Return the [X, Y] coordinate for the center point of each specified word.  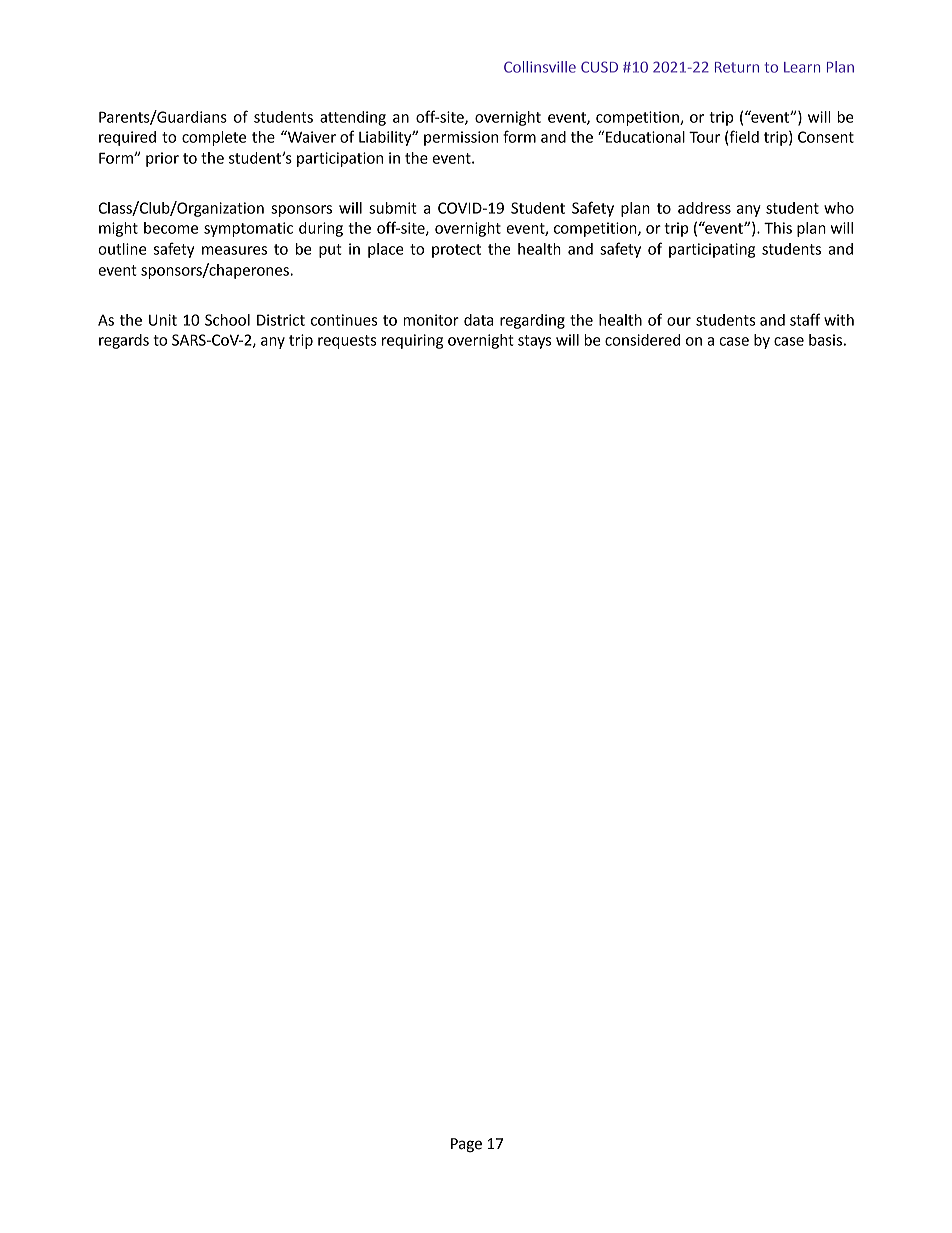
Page [466, 1145]
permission [461, 138]
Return [737, 67]
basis [825, 340]
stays [534, 342]
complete [214, 138]
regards [124, 341]
